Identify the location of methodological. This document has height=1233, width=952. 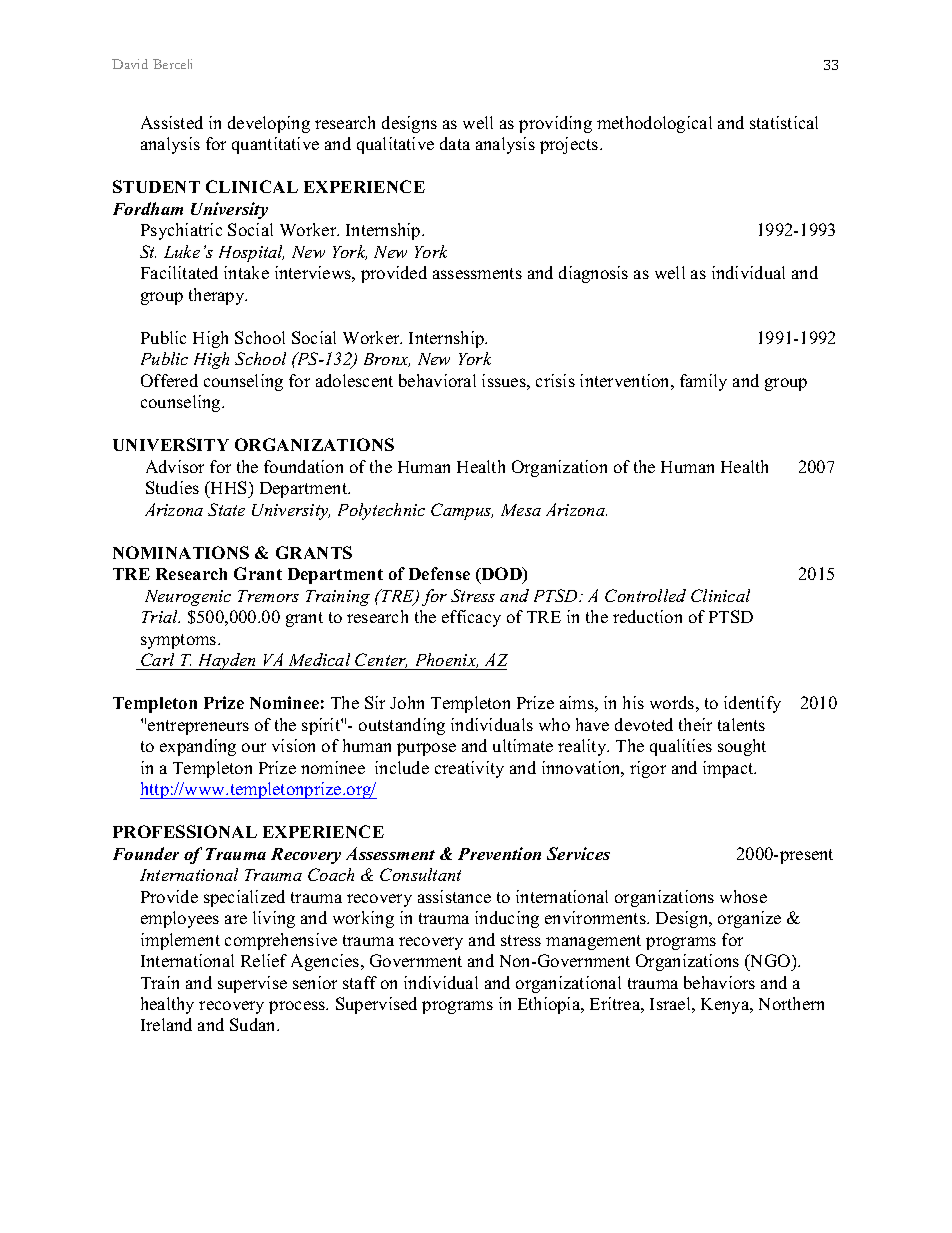
(654, 124).
